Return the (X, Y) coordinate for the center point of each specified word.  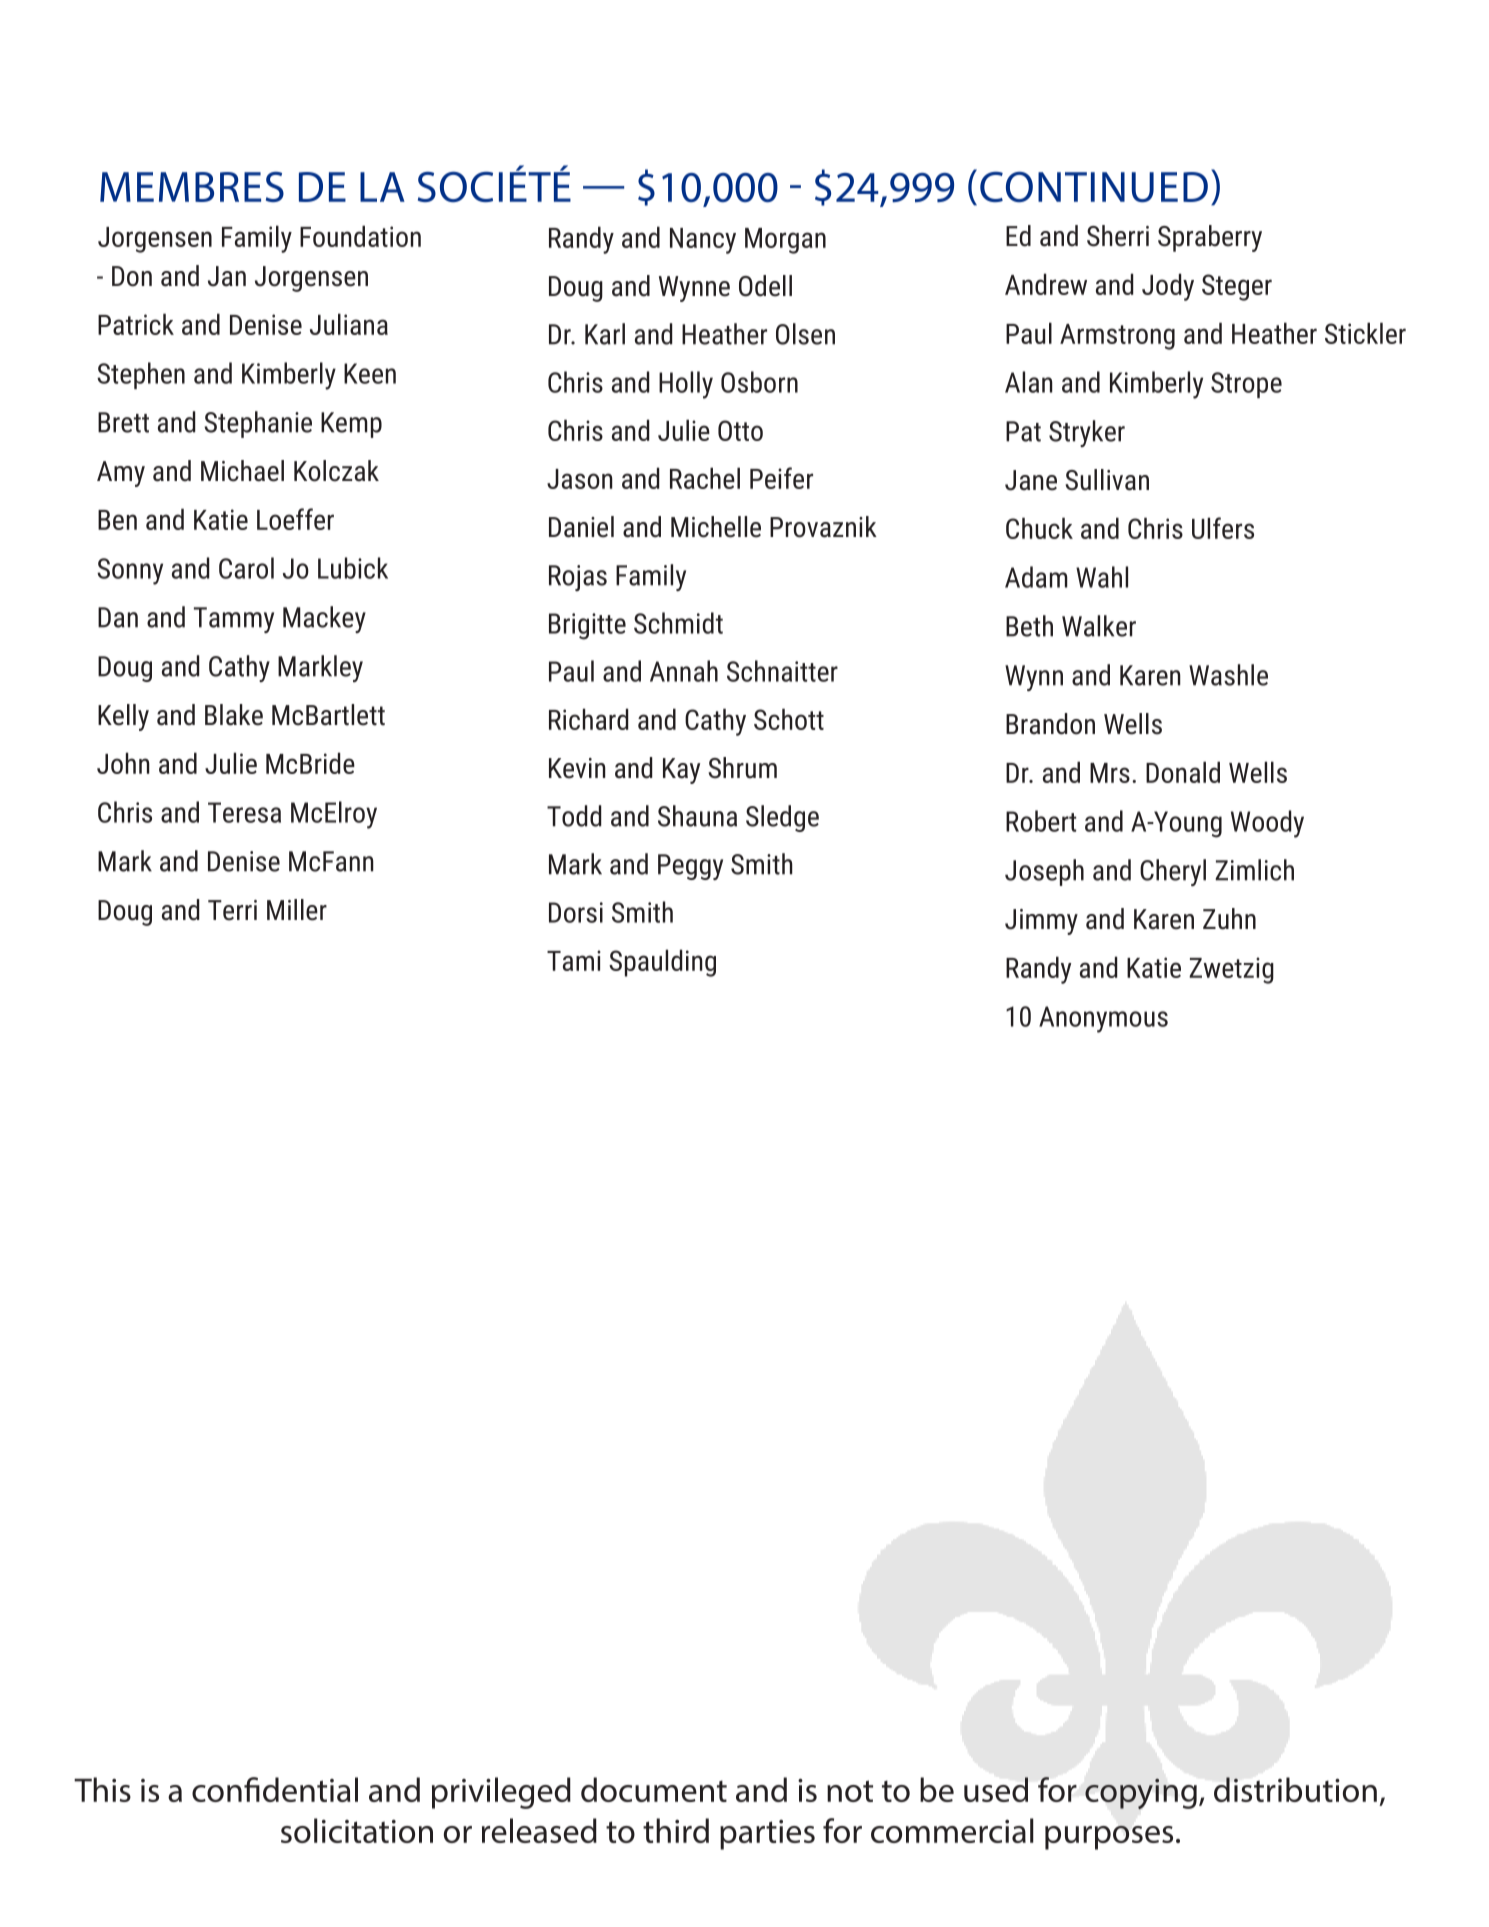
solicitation (357, 1830)
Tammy (234, 620)
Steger (1237, 287)
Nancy (703, 241)
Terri (232, 910)
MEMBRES (192, 187)
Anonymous (1103, 1019)
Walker (1099, 626)
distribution (1295, 1789)
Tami (574, 960)
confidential (275, 1789)
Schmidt (678, 623)
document (654, 1789)
